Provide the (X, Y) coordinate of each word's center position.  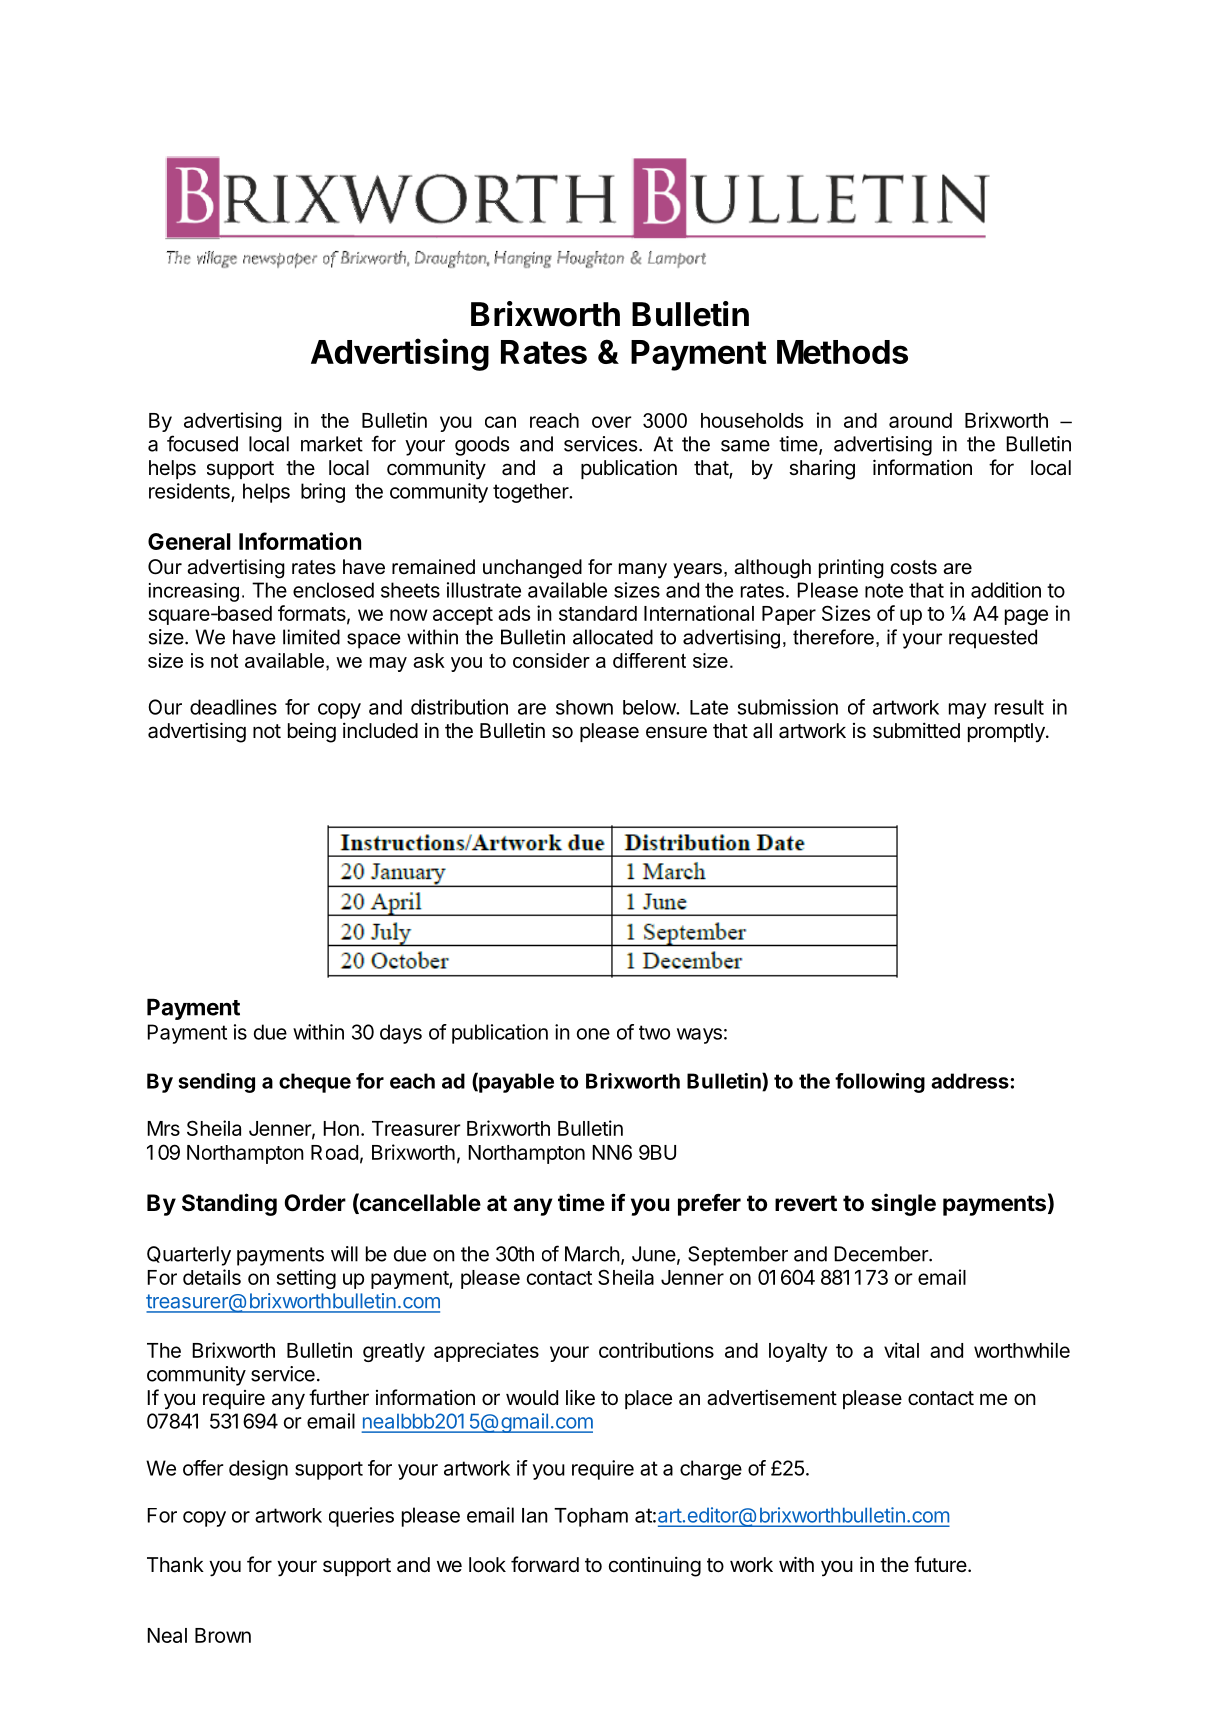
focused (202, 443)
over (612, 422)
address (971, 1081)
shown (584, 707)
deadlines (233, 707)
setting (306, 1279)
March (592, 1254)
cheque (315, 1083)
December (882, 1254)
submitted (916, 730)
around (920, 420)
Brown (223, 1635)
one (593, 1034)
